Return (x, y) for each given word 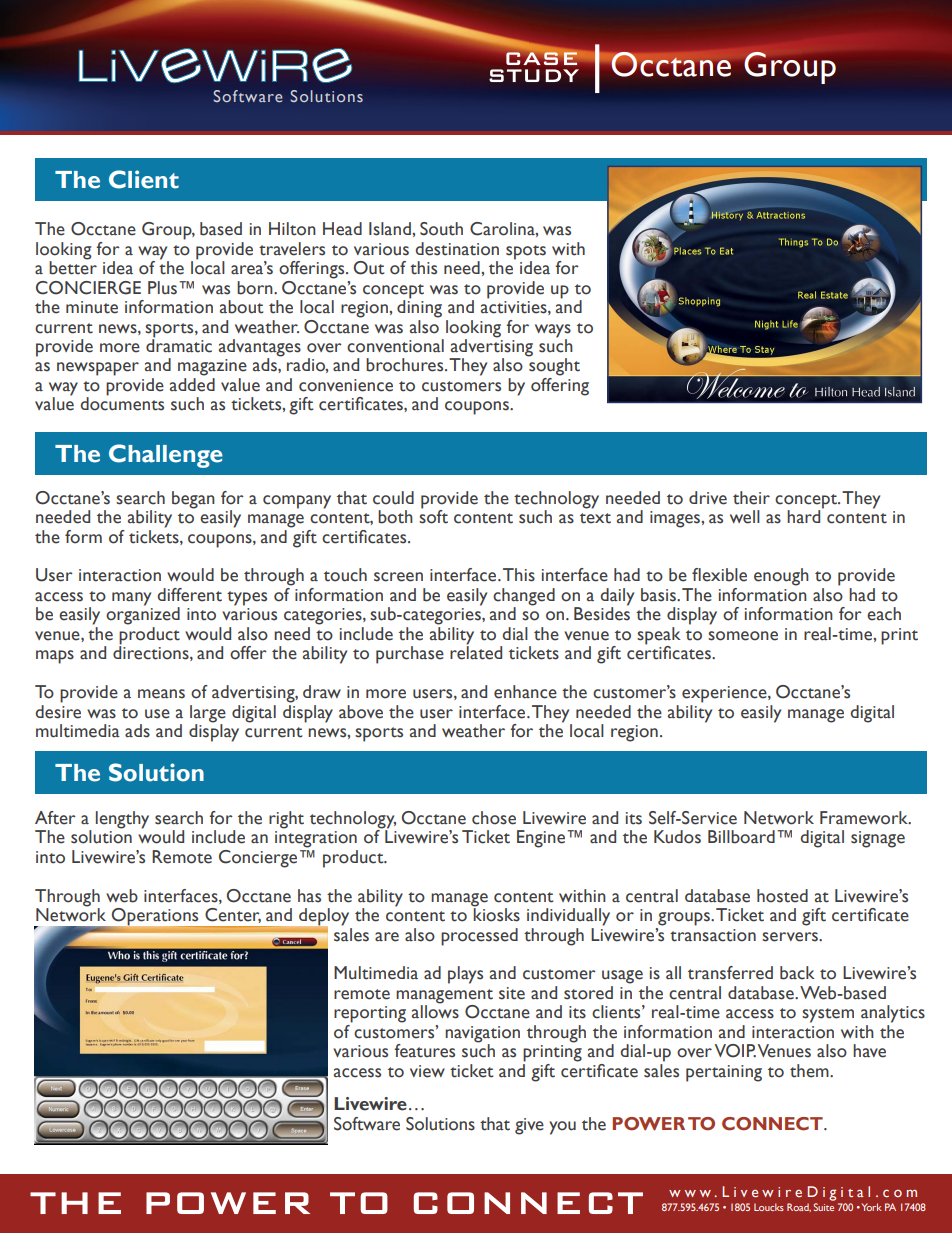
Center (233, 915)
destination (457, 249)
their (751, 498)
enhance (525, 692)
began (193, 500)
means (161, 694)
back (797, 973)
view (427, 1071)
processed (479, 937)
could (393, 498)
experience (725, 694)
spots (526, 252)
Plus (162, 288)
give (529, 1126)
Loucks (769, 1207)
